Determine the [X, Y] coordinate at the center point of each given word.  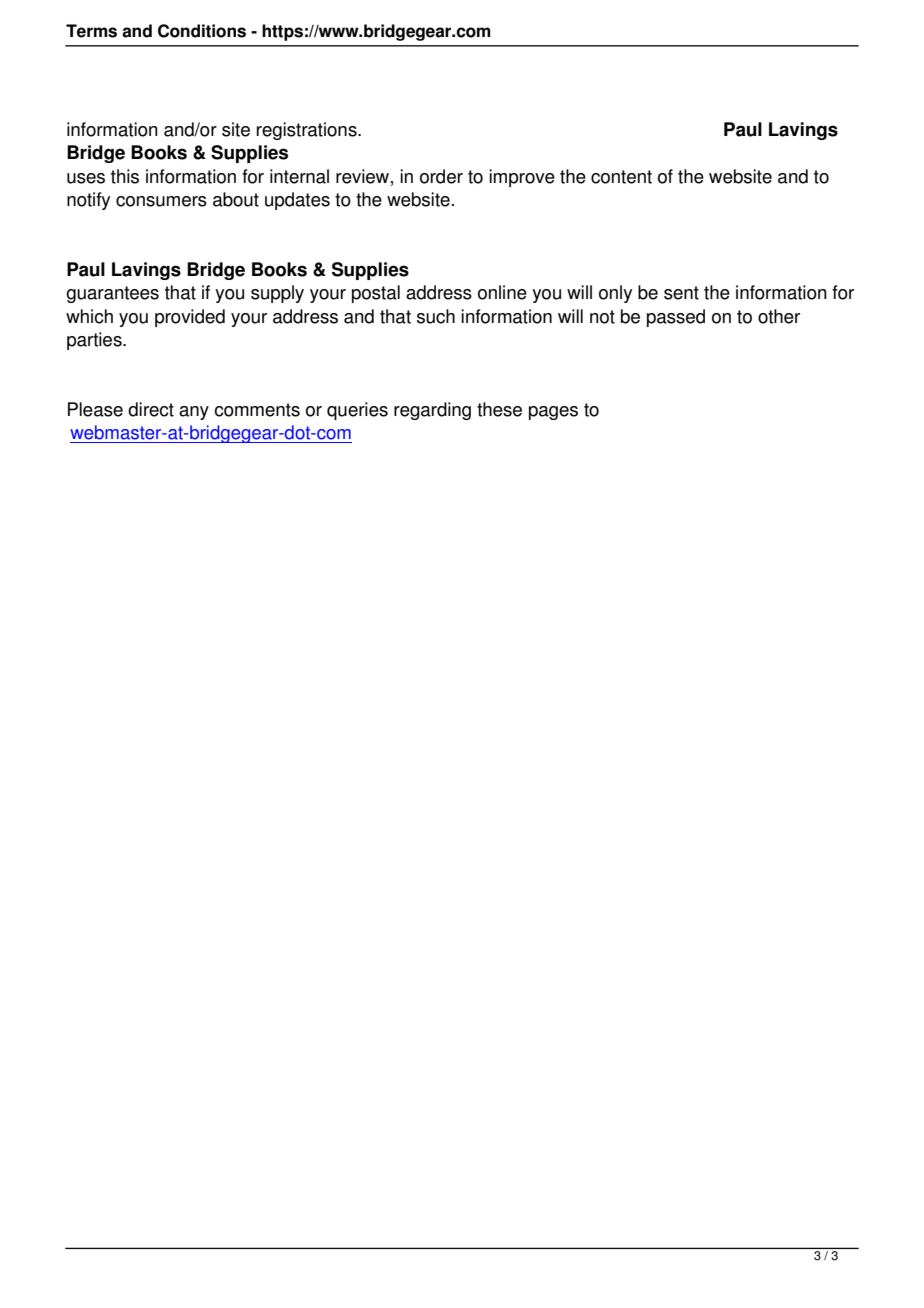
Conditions [202, 31]
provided [190, 318]
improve [522, 178]
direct [151, 409]
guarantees [112, 294]
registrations [308, 131]
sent [681, 293]
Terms [91, 31]
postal [376, 294]
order [441, 176]
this [125, 176]
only [615, 294]
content [621, 177]
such [436, 316]
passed [676, 318]
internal [299, 176]
